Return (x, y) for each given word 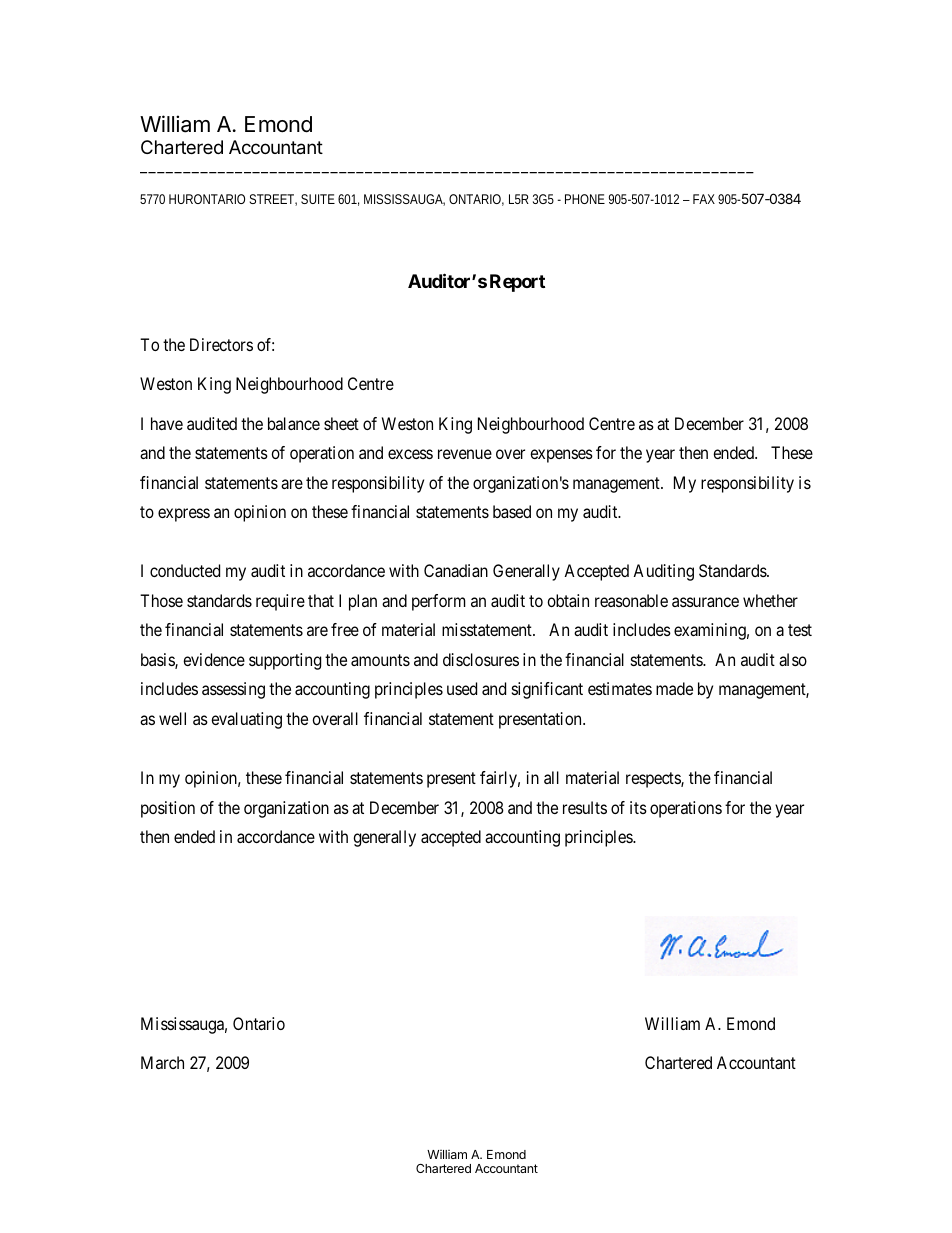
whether (770, 600)
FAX (704, 199)
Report (517, 283)
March (162, 1062)
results (585, 807)
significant (547, 690)
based (512, 511)
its (638, 807)
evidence (214, 659)
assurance (705, 602)
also (793, 659)
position (168, 809)
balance (294, 423)
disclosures (481, 659)
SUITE (318, 199)
